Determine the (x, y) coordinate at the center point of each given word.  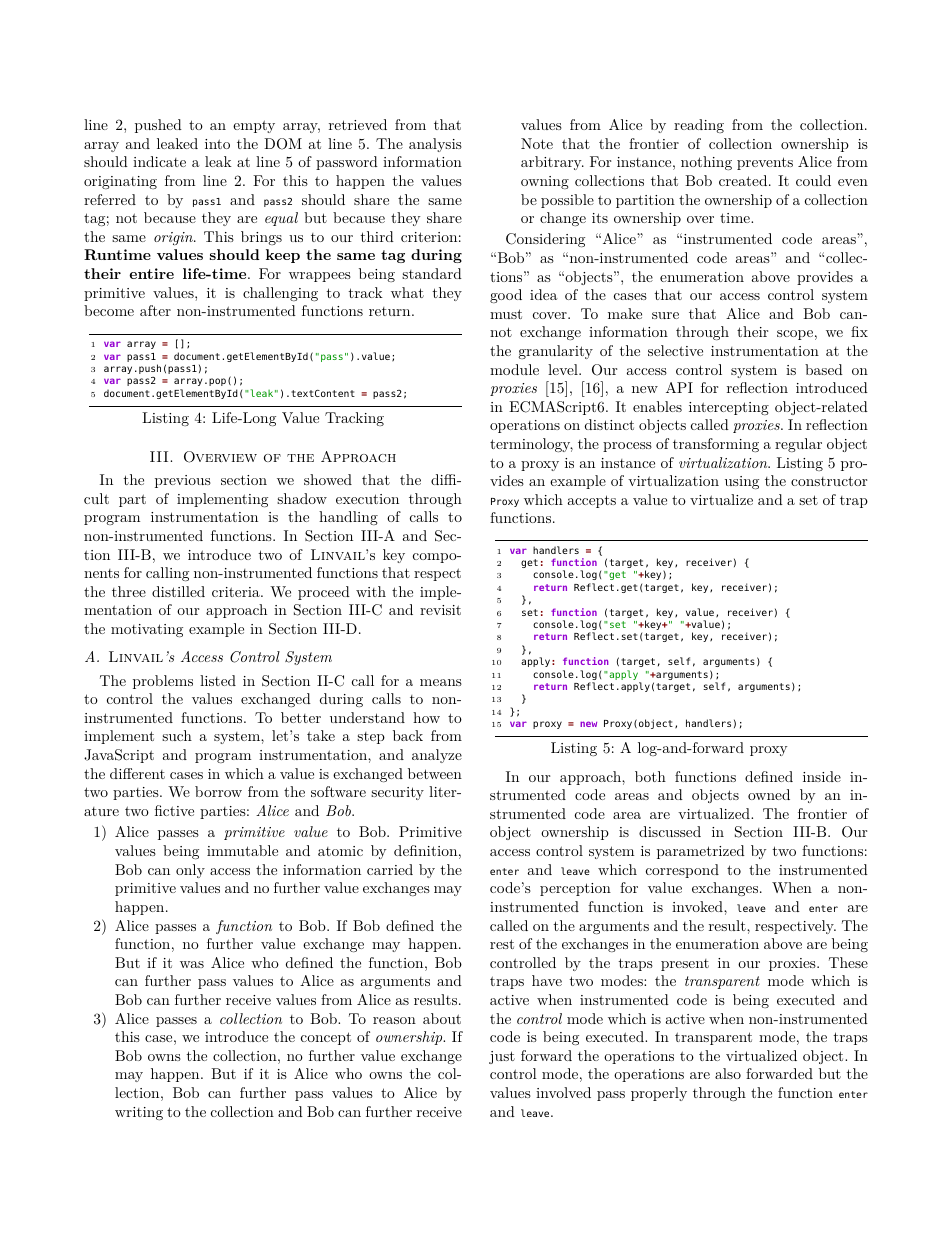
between (435, 773)
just (502, 1057)
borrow (218, 791)
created (743, 180)
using (742, 482)
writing (139, 1113)
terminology (531, 445)
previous (183, 481)
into (217, 144)
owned (769, 794)
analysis (435, 145)
